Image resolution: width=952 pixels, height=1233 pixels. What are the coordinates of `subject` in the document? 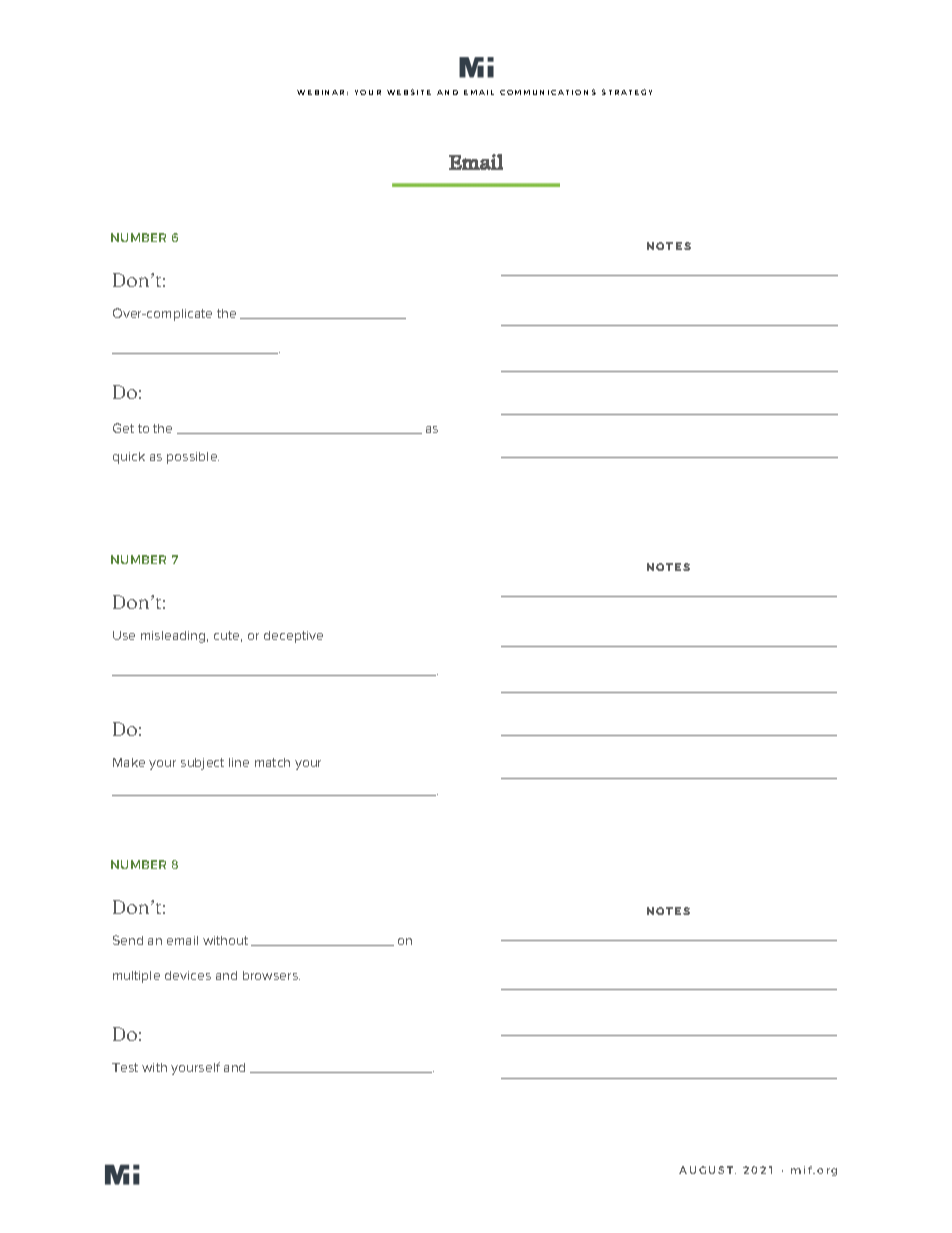 It's located at (202, 764).
